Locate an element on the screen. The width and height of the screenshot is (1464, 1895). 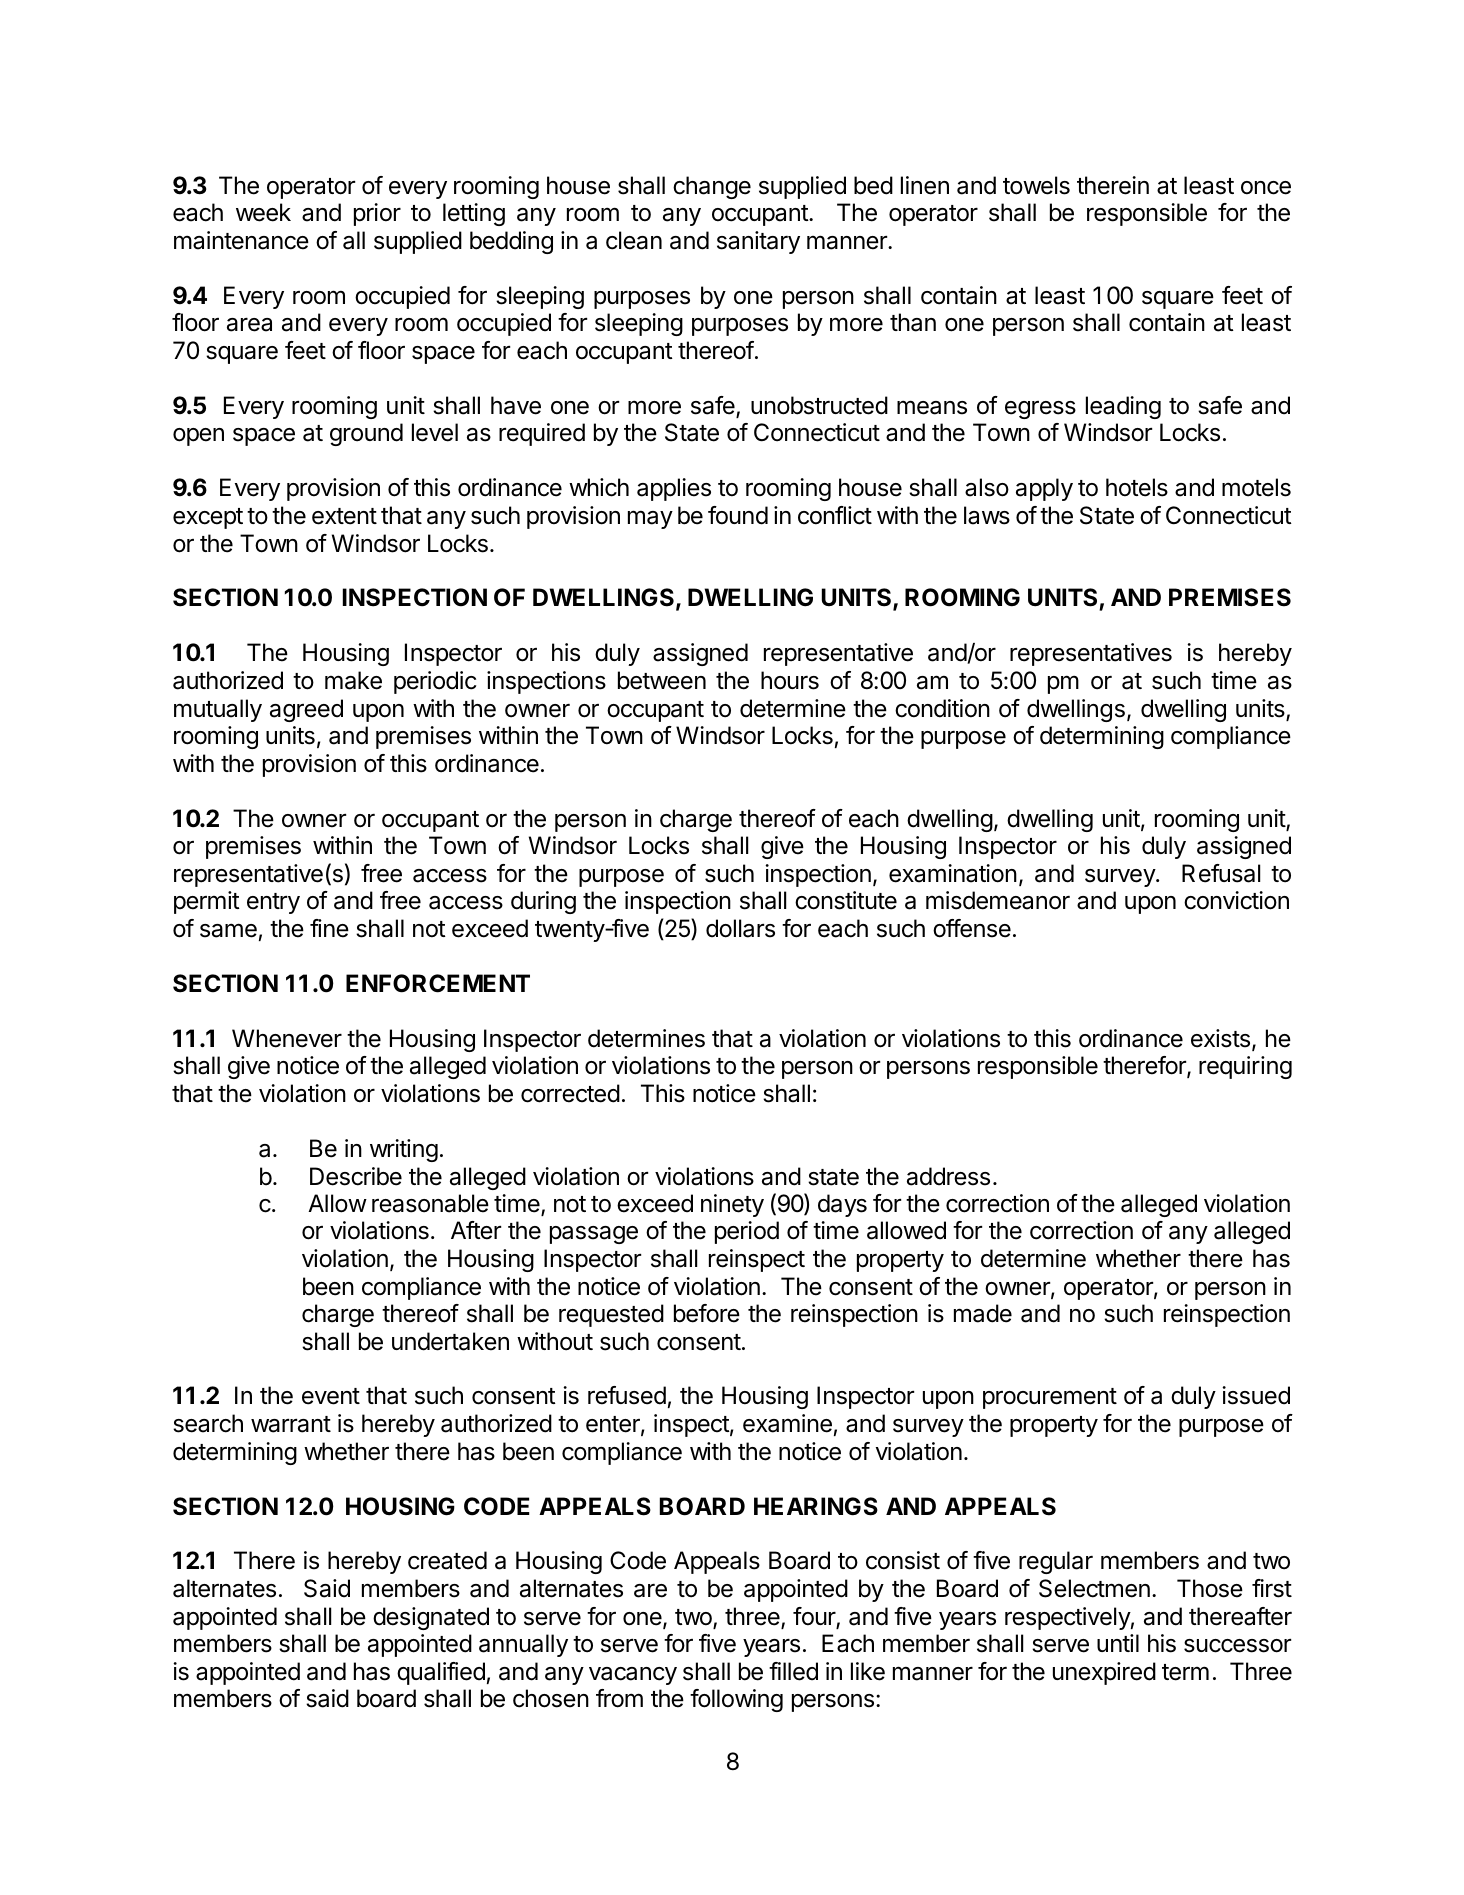
hotels is located at coordinates (1137, 487).
